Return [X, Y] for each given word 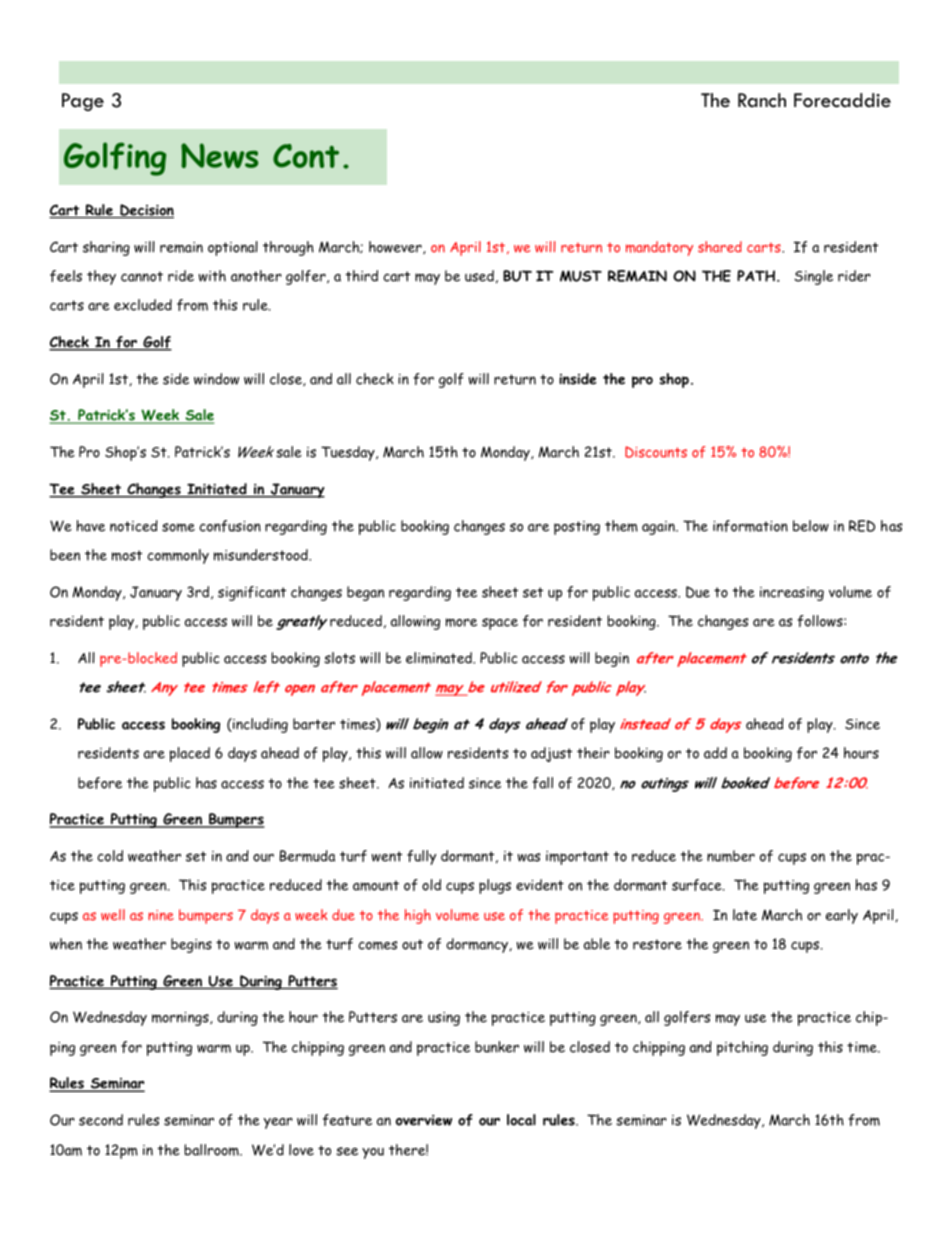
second [101, 1120]
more [461, 622]
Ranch [762, 100]
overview [424, 1120]
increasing [792, 594]
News [219, 155]
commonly [178, 556]
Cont [306, 156]
